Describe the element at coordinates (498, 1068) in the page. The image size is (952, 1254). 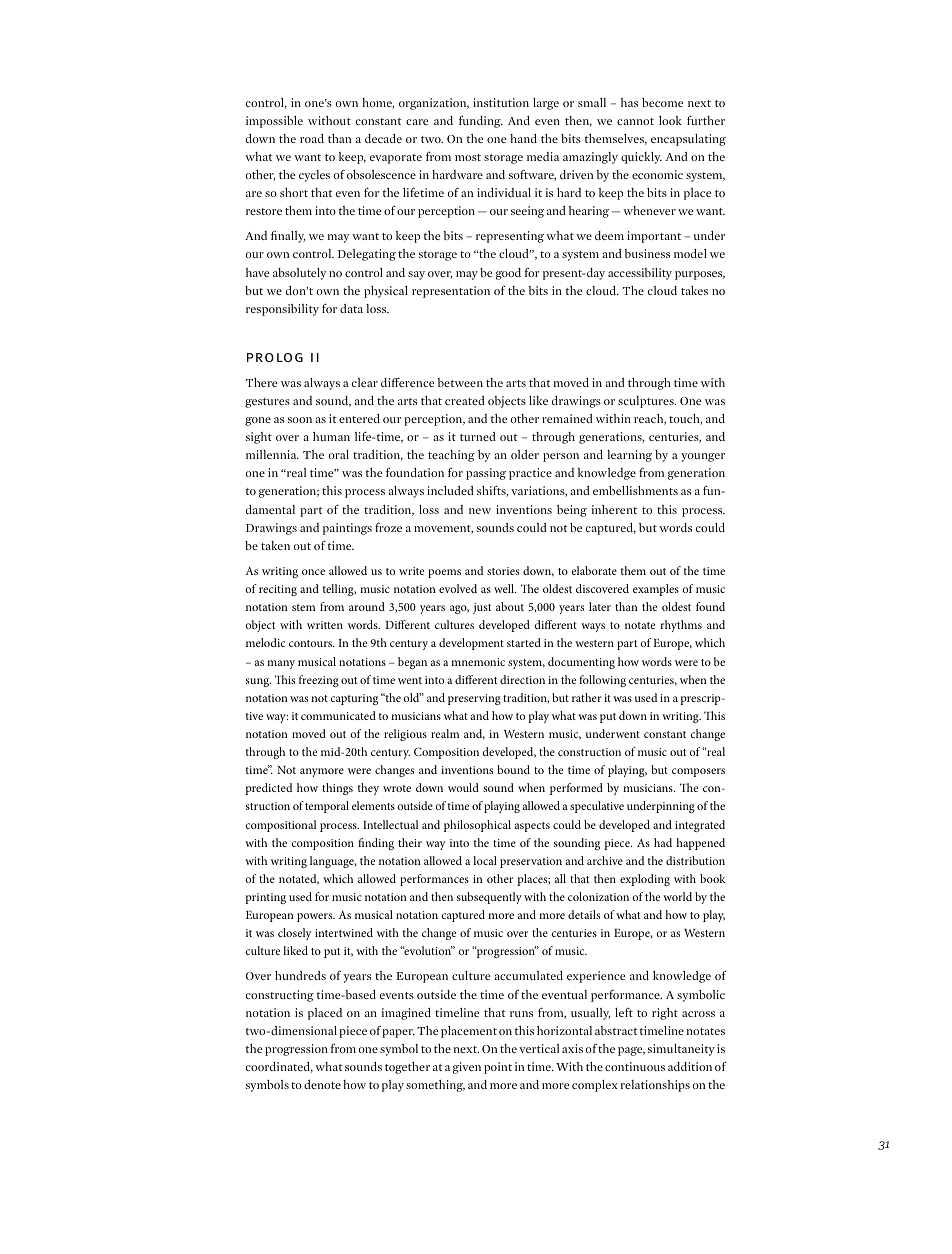
I see `point` at that location.
